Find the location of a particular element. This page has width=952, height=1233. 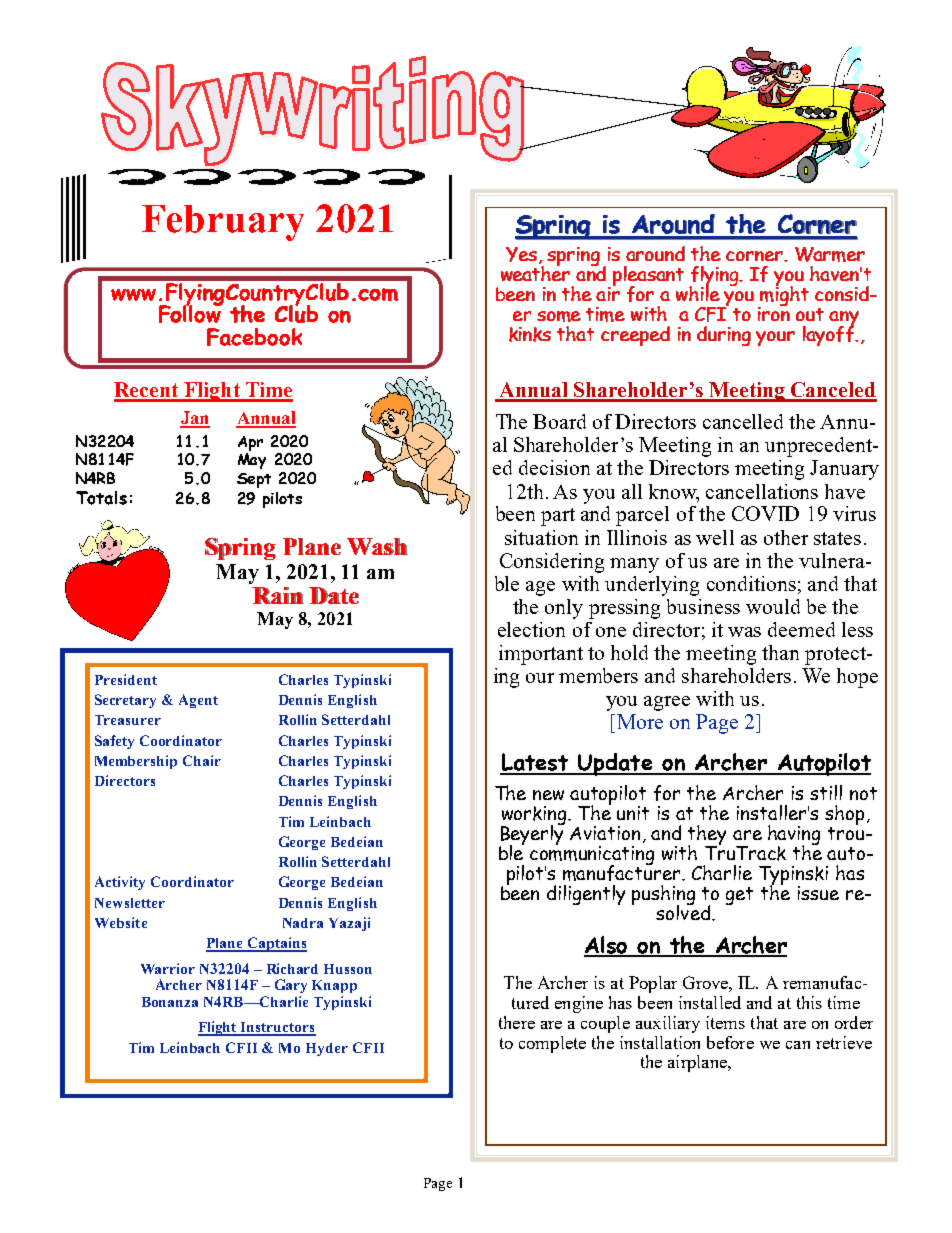

February is located at coordinates (223, 223).
